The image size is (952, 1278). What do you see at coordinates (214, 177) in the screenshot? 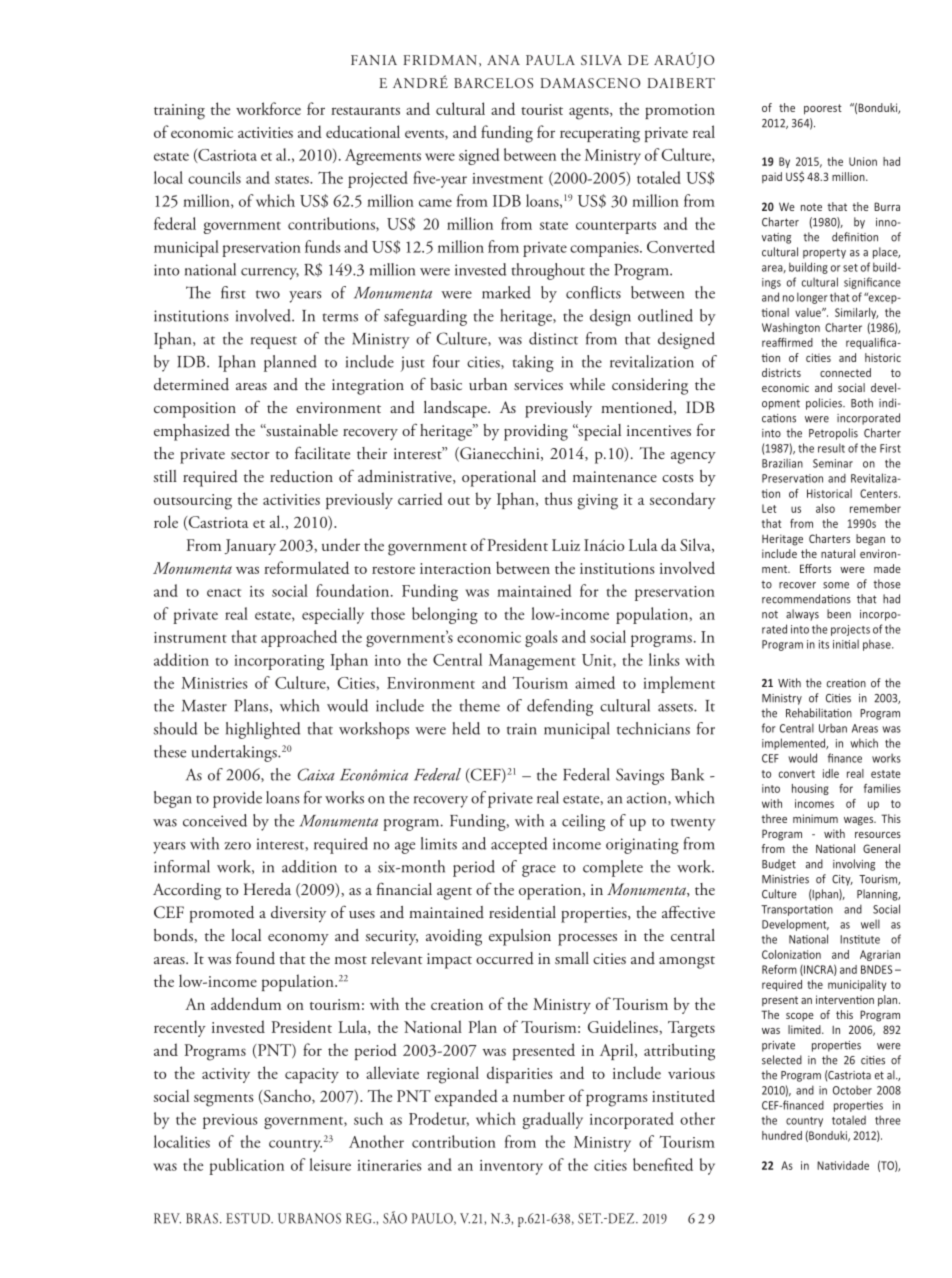
I see `councils` at bounding box center [214, 177].
